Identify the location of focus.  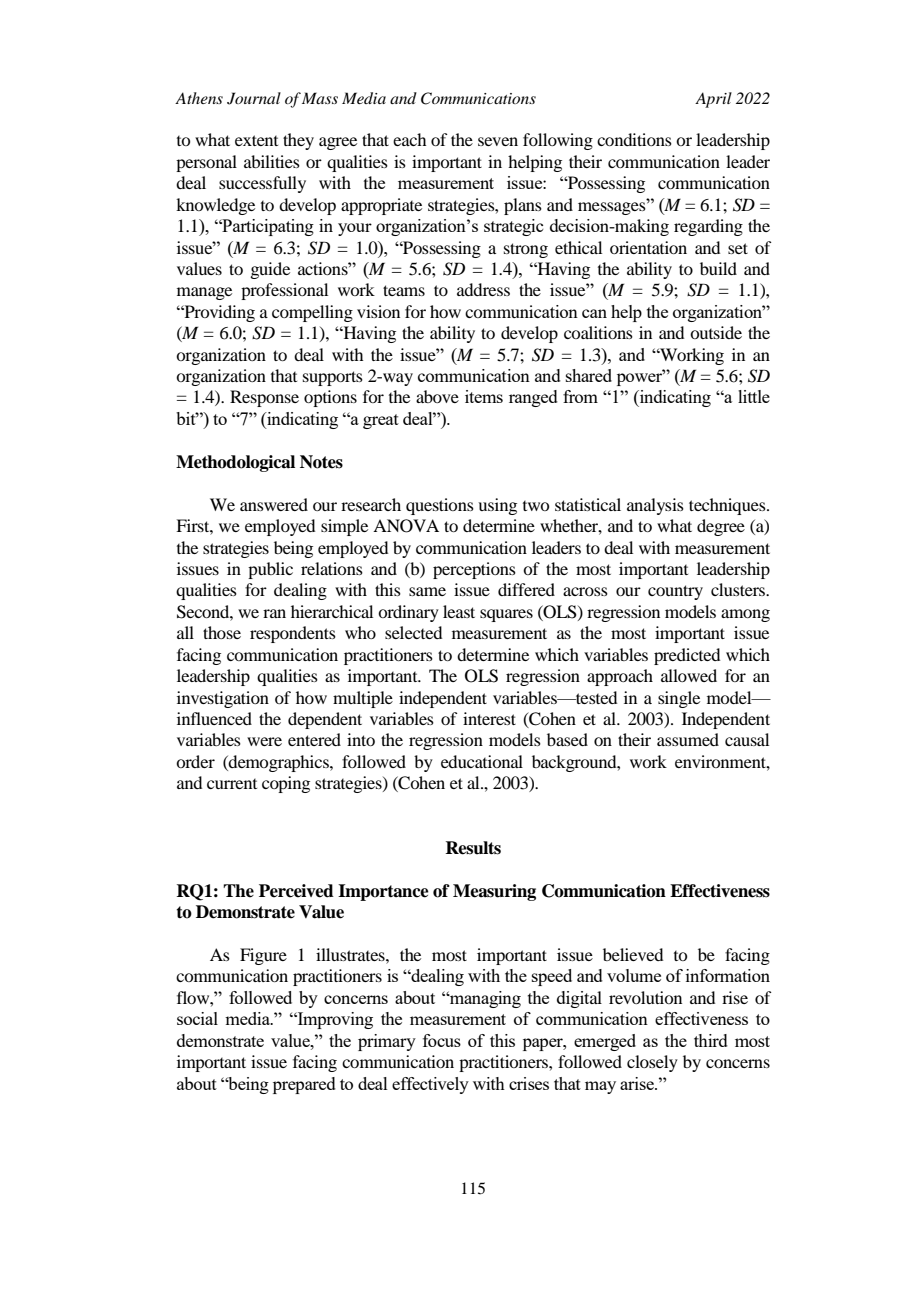
(442, 1040).
